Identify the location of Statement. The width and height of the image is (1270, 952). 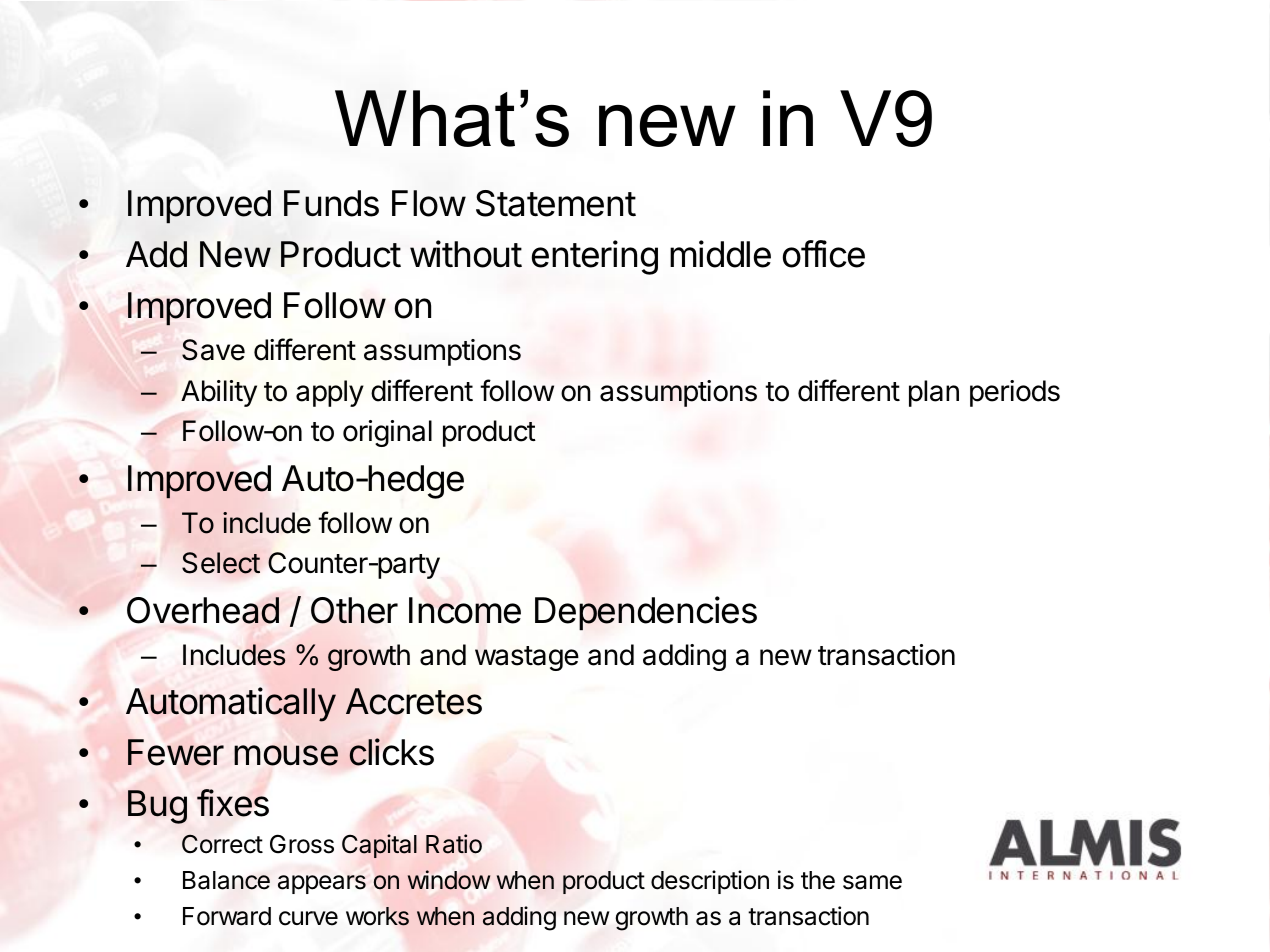
(556, 203).
